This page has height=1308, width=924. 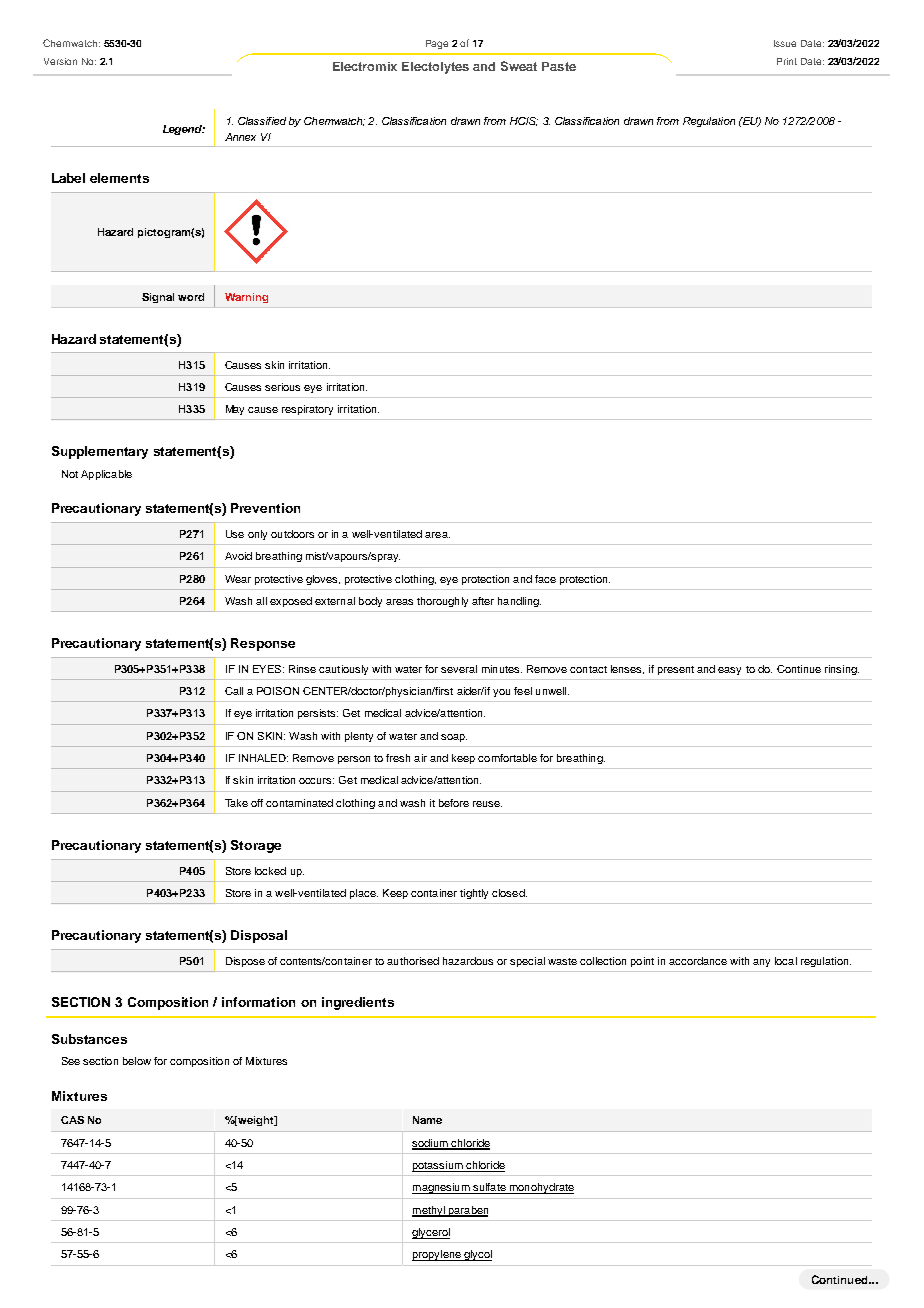 I want to click on Print, so click(x=787, y=61).
